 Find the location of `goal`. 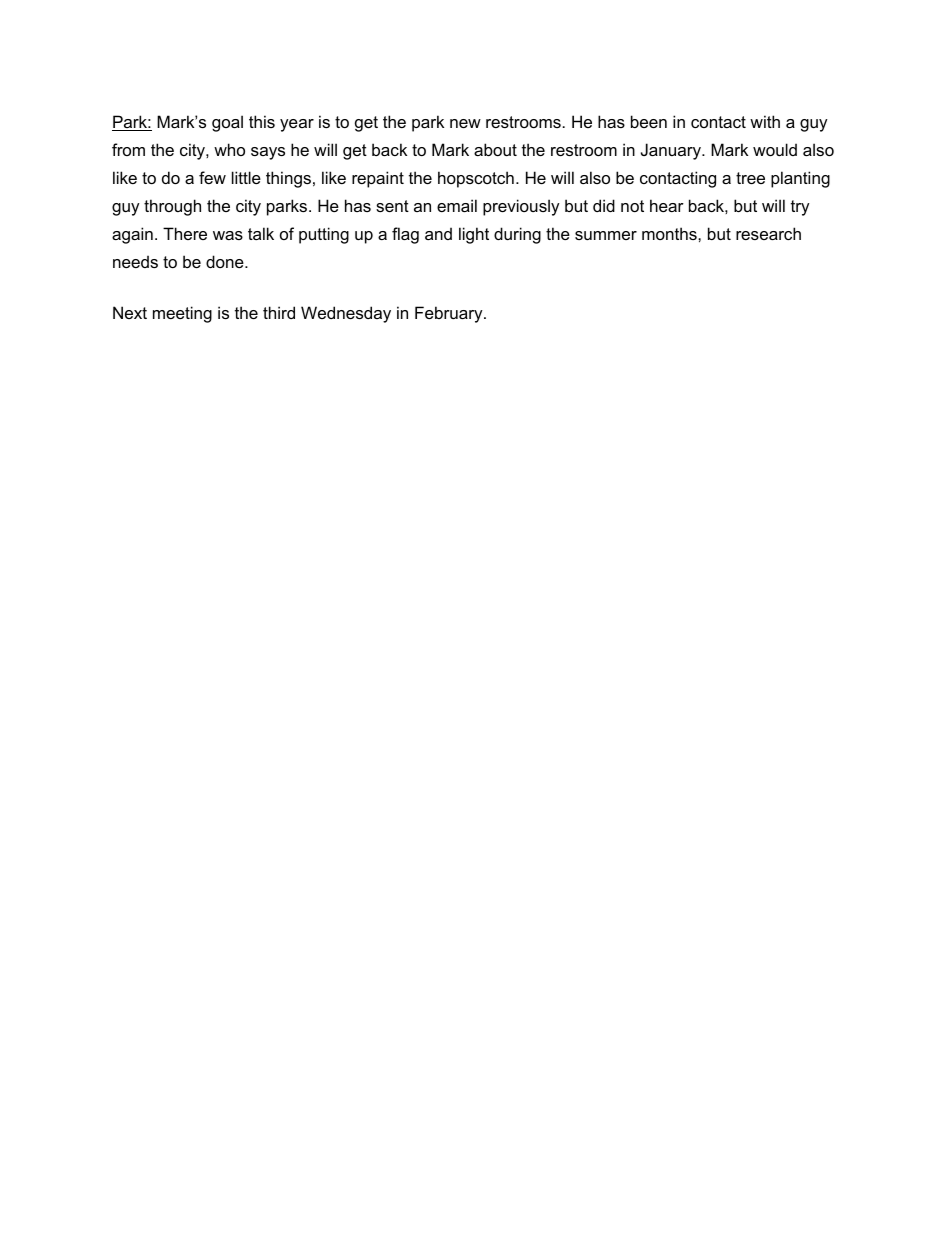

goal is located at coordinates (227, 123).
